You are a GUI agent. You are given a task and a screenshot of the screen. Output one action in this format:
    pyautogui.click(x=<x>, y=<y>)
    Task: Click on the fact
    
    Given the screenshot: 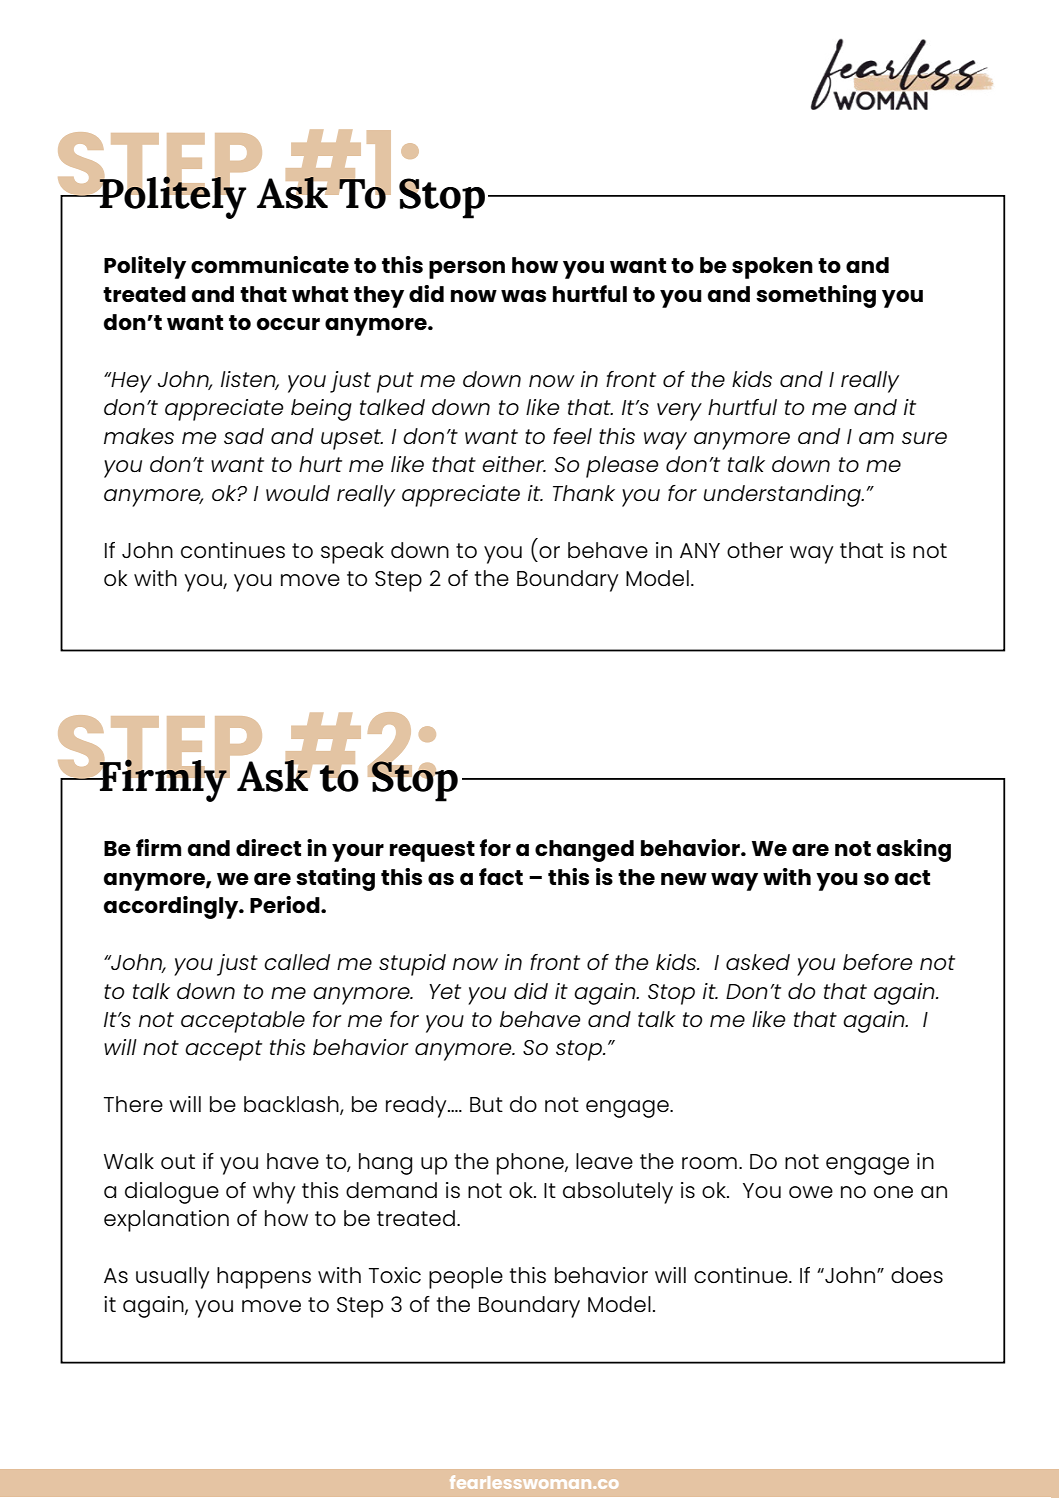 What is the action you would take?
    pyautogui.click(x=501, y=876)
